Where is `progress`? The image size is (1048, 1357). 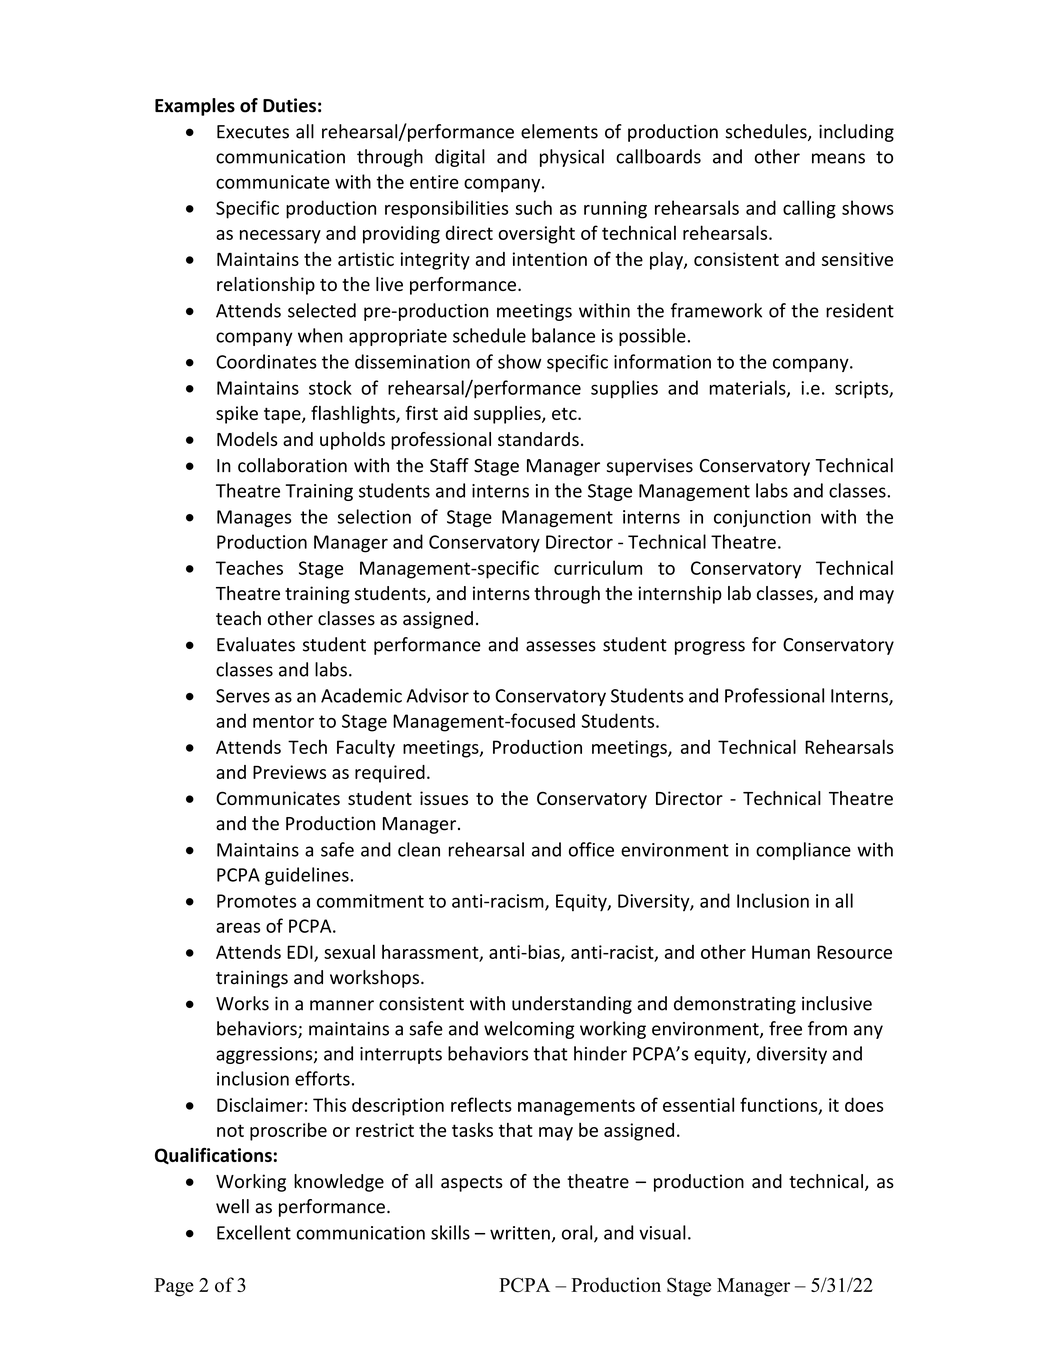
progress is located at coordinates (710, 648).
